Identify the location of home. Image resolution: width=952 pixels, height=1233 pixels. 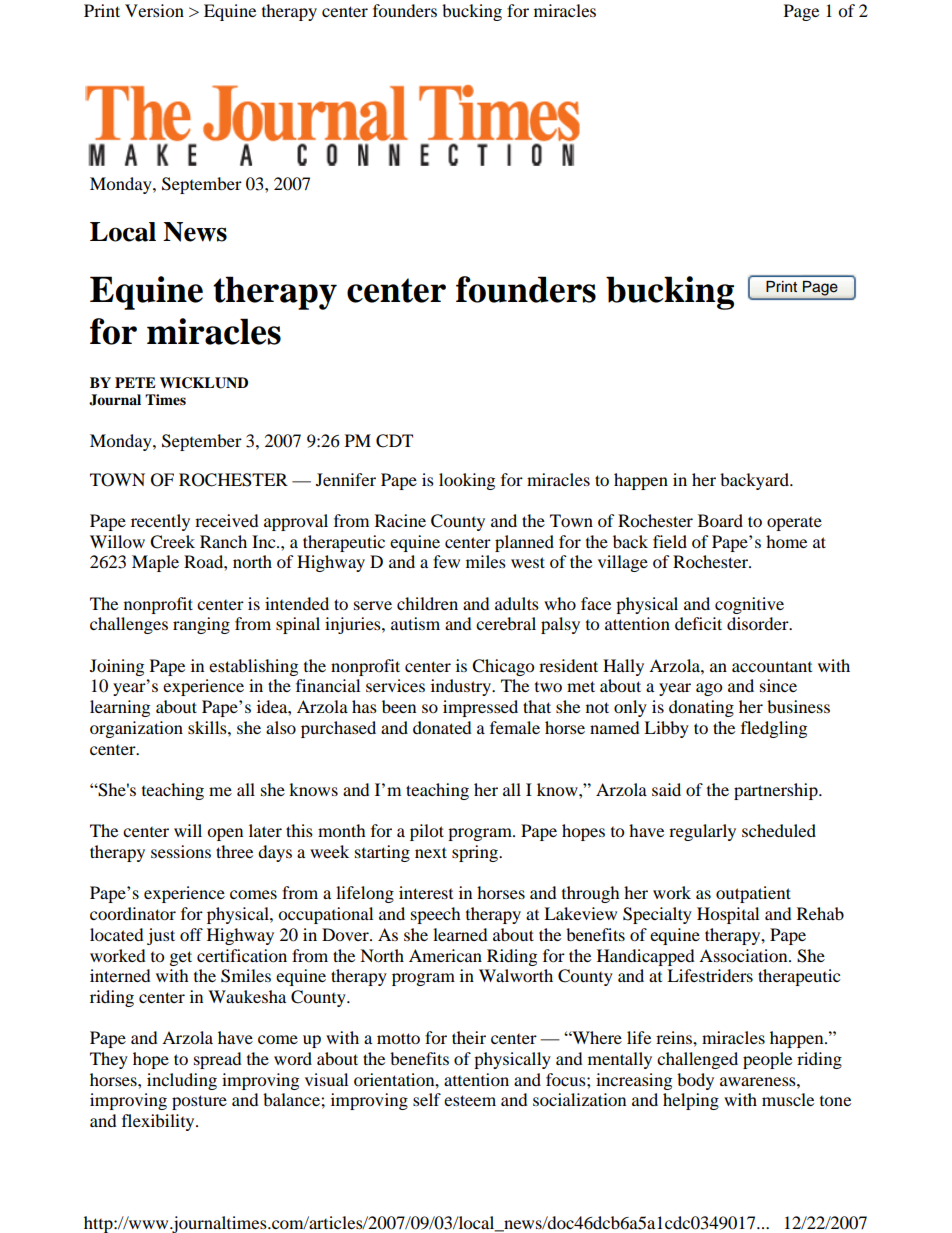
(786, 541).
